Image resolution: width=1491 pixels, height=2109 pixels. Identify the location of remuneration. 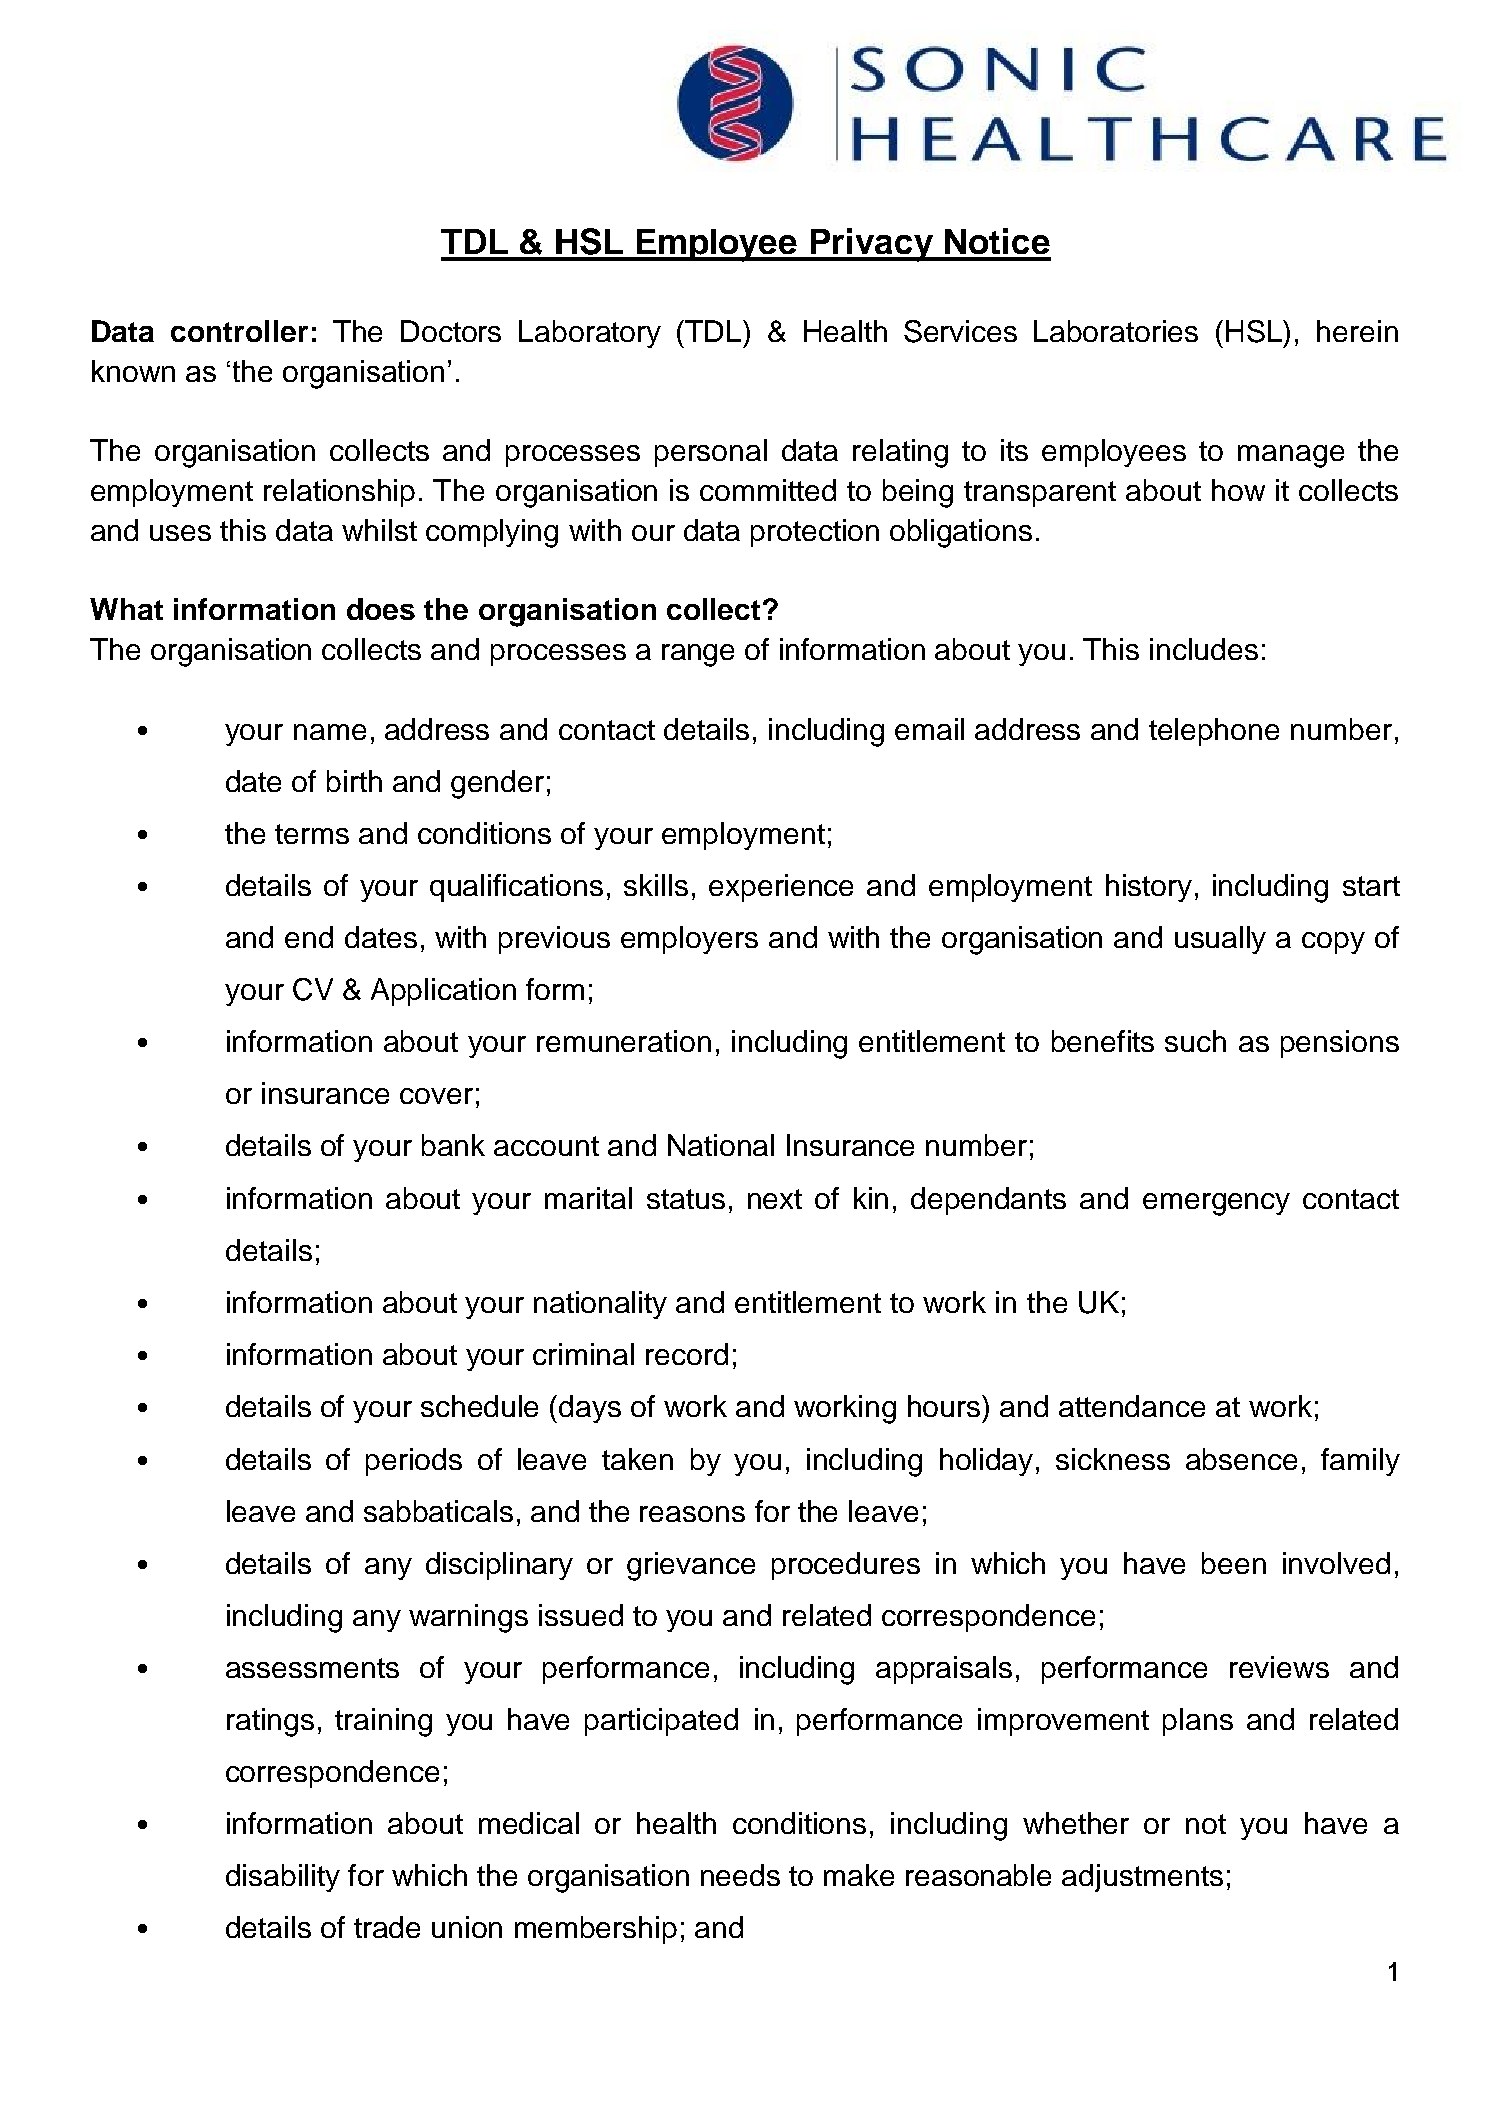
(624, 1041).
